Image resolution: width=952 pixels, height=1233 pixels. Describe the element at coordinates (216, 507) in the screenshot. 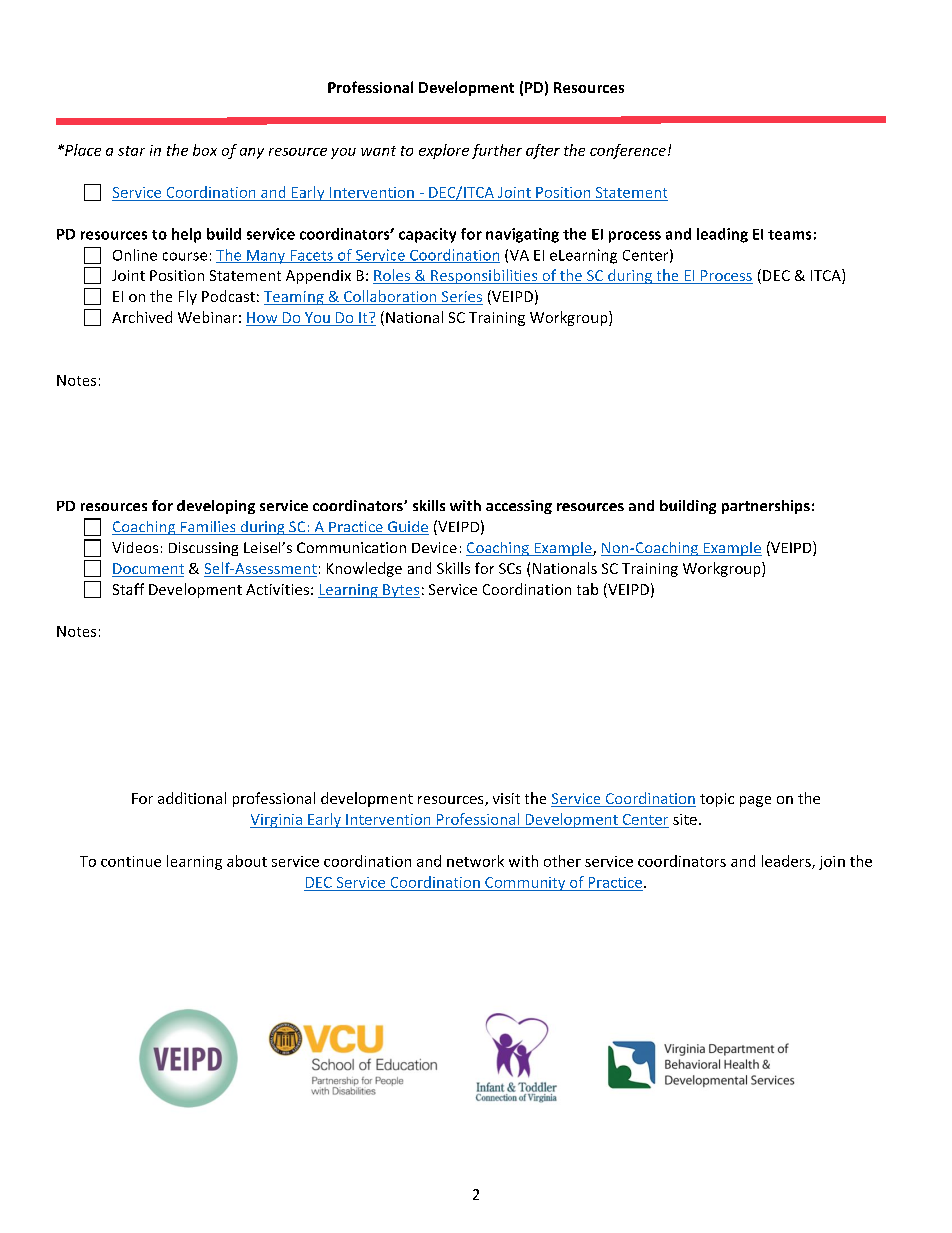

I see `developing` at that location.
